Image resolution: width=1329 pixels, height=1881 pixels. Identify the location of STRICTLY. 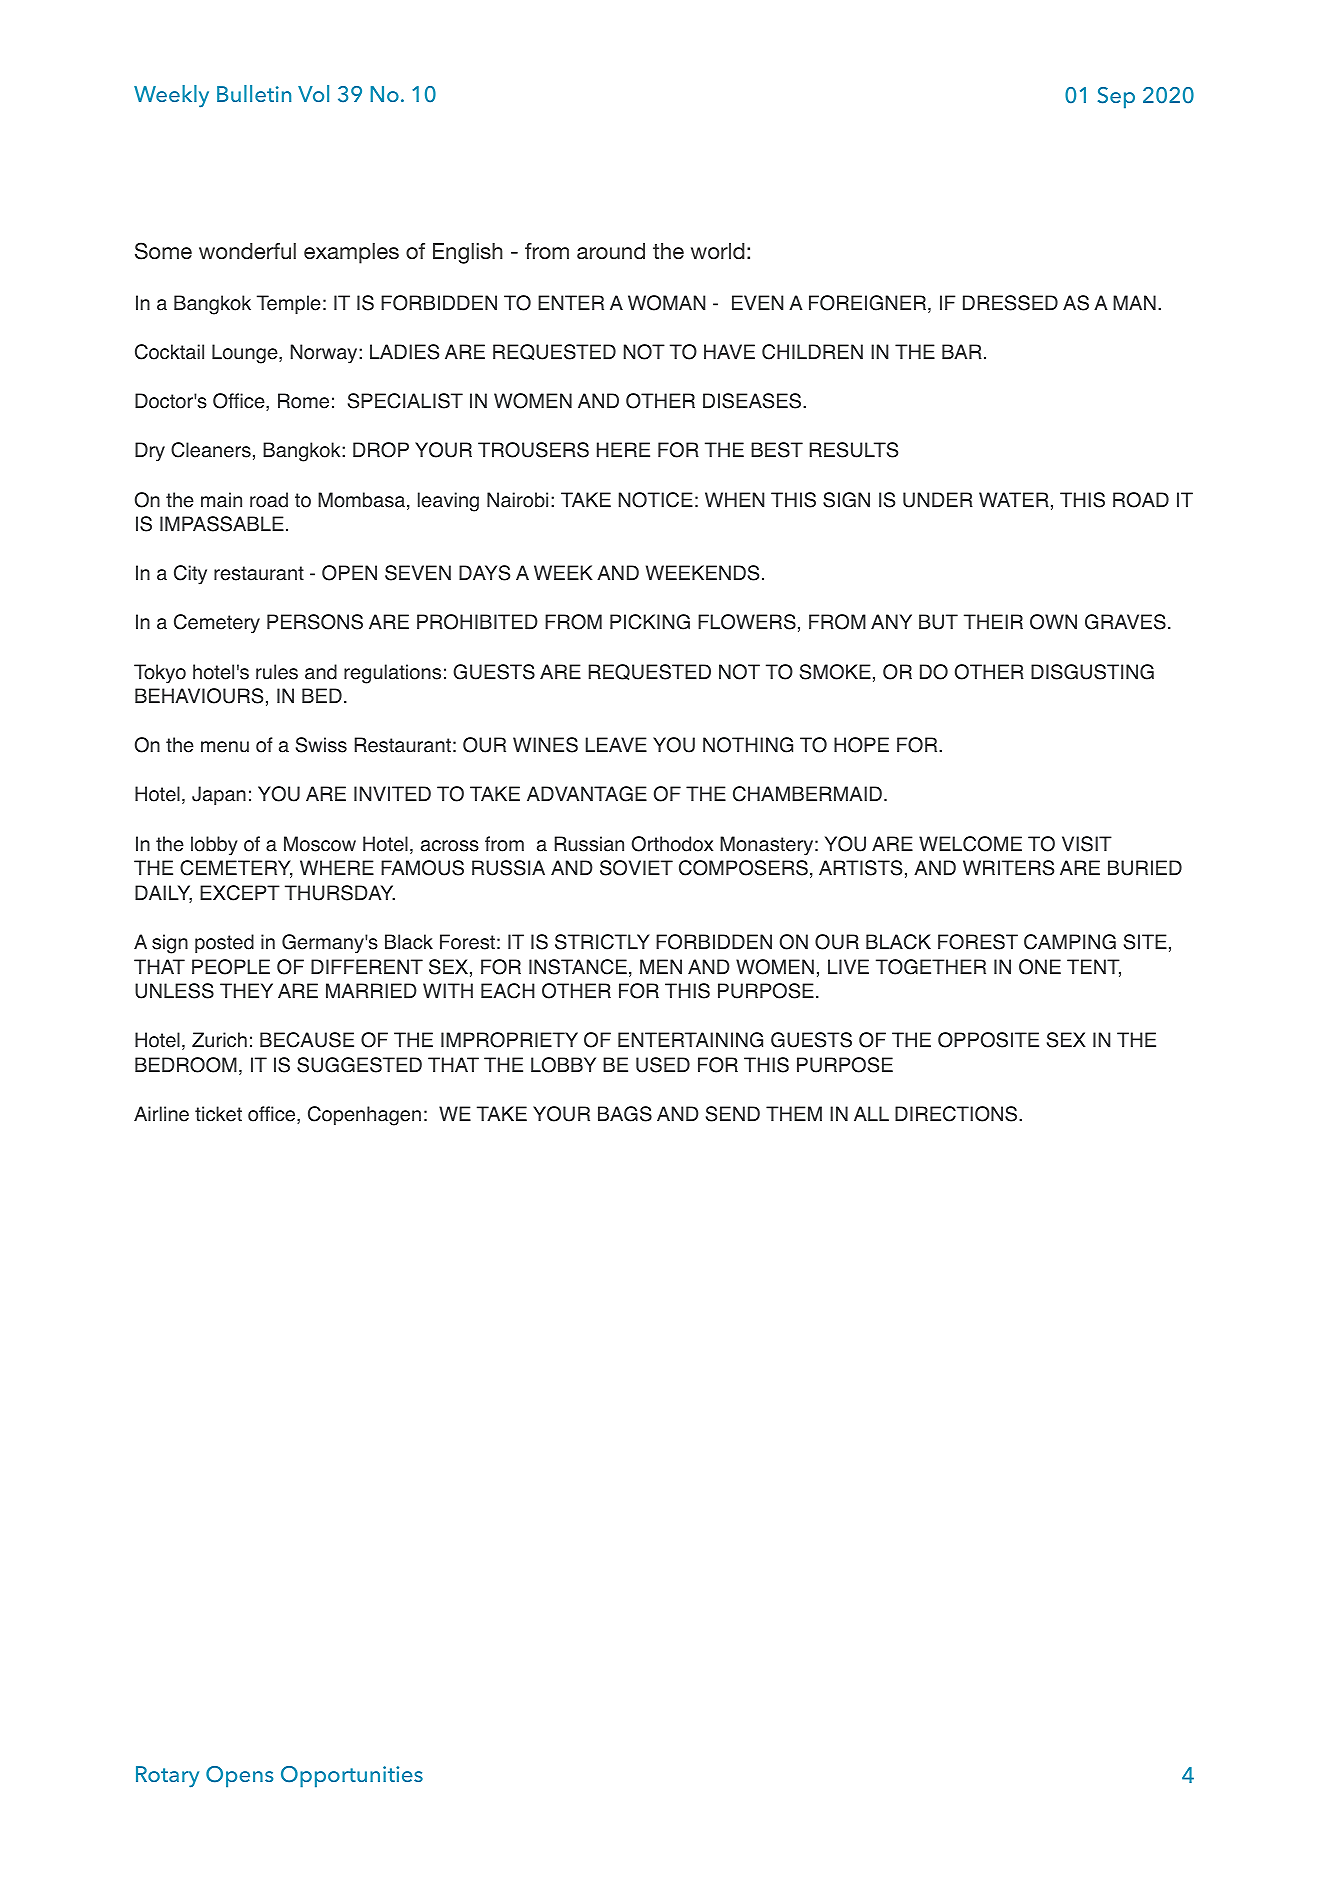
(602, 942).
